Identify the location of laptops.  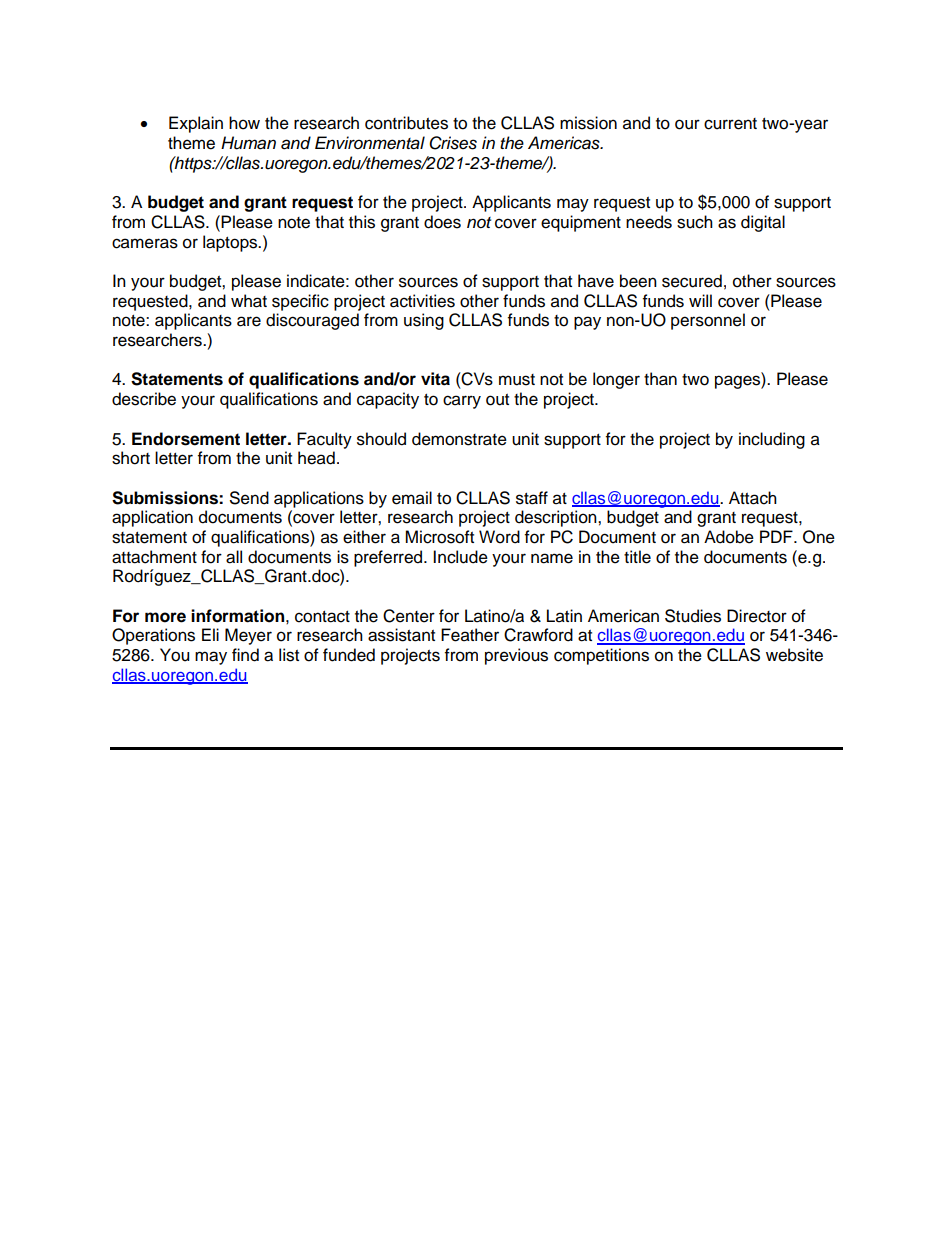
(231, 243).
